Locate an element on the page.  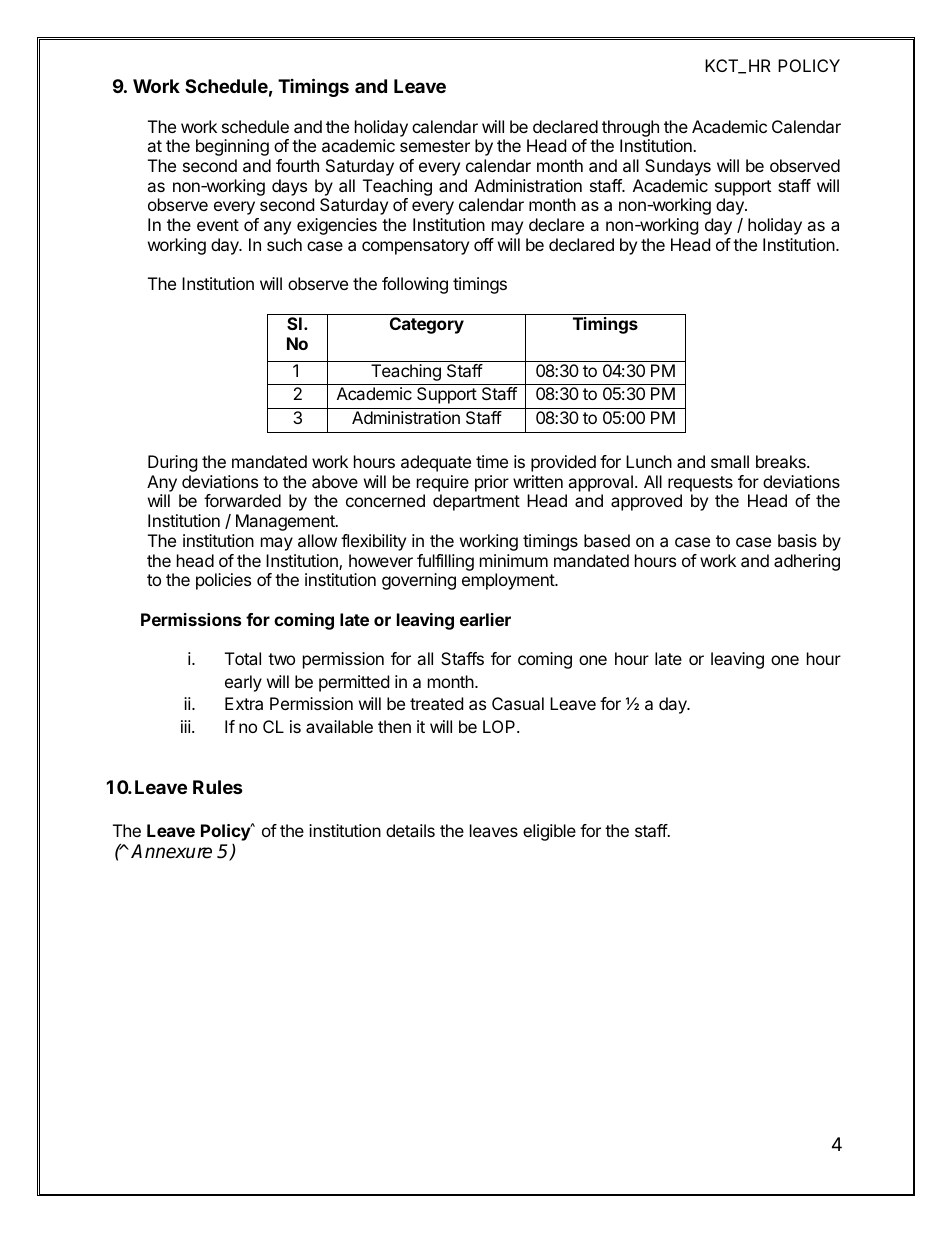
forwarded is located at coordinates (242, 500).
